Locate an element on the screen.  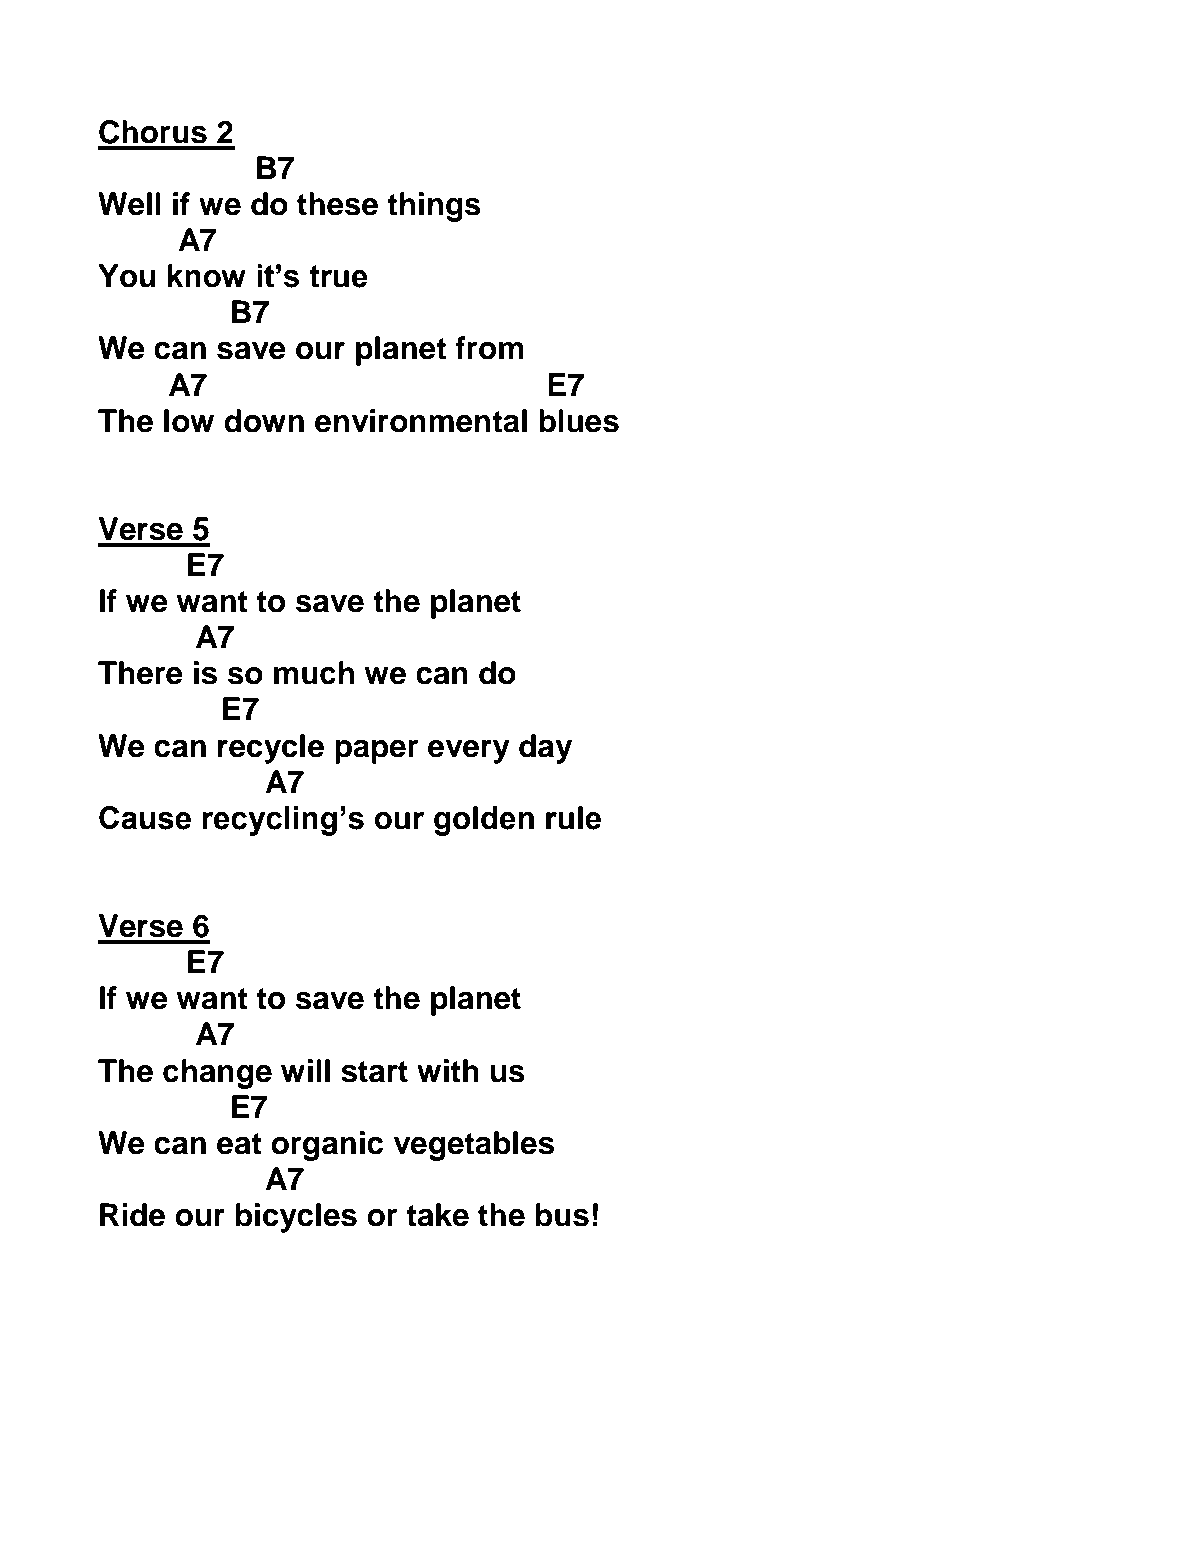
paper is located at coordinates (377, 752).
